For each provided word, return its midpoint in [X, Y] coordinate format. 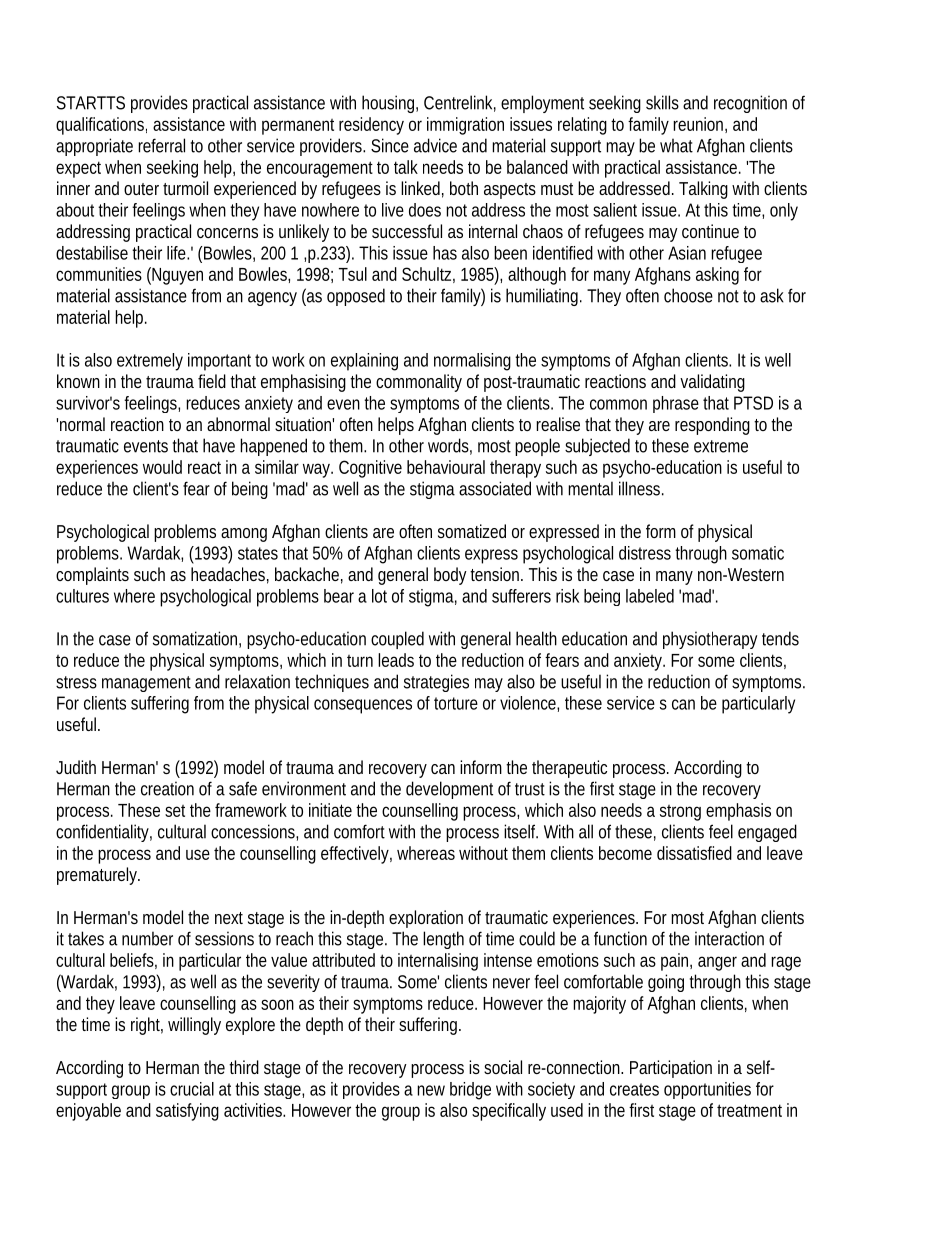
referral [161, 145]
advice [435, 145]
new [431, 1090]
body [450, 576]
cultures [82, 596]
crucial [192, 1089]
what [676, 145]
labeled [650, 596]
